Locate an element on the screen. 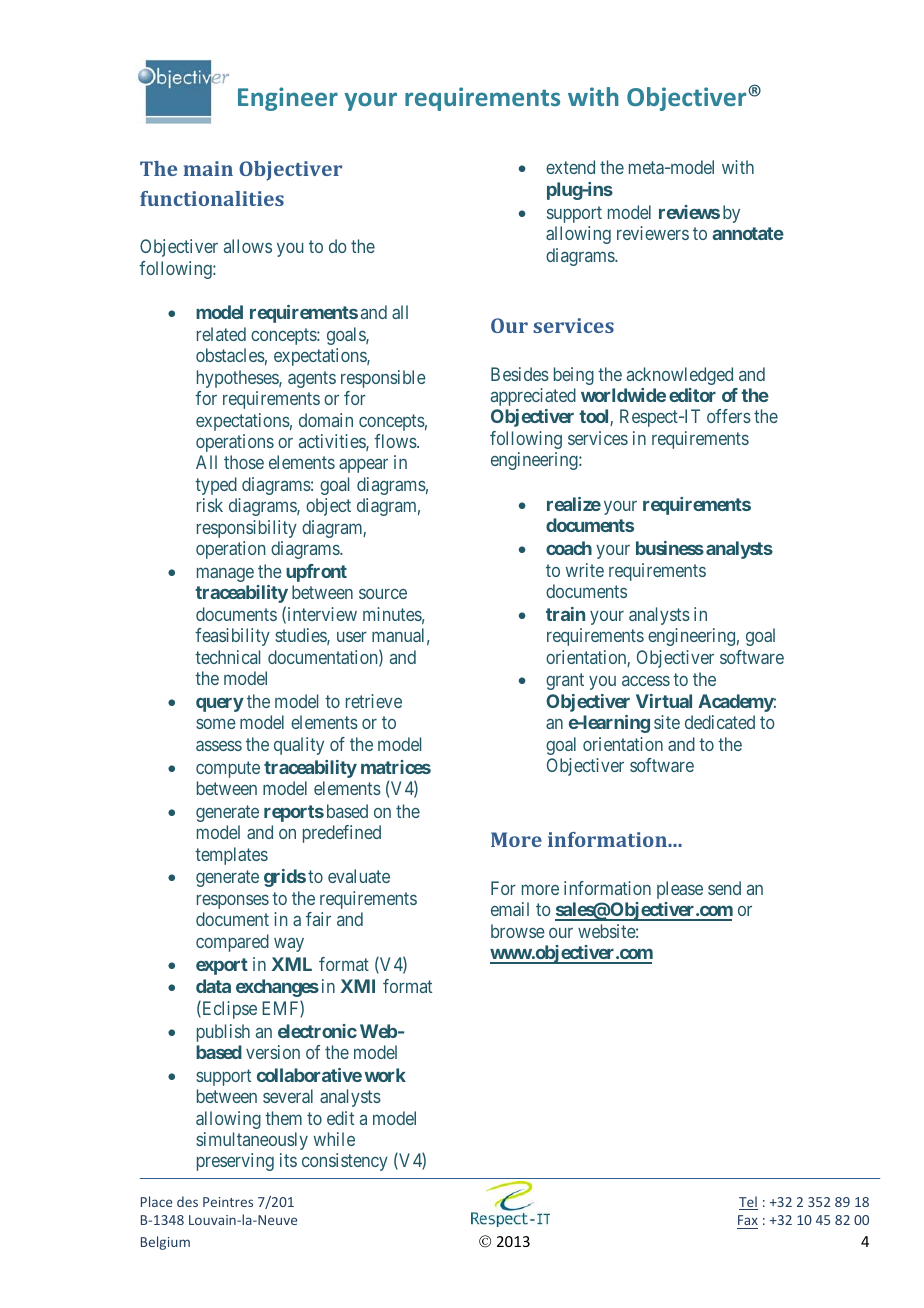  extend is located at coordinates (570, 167).
